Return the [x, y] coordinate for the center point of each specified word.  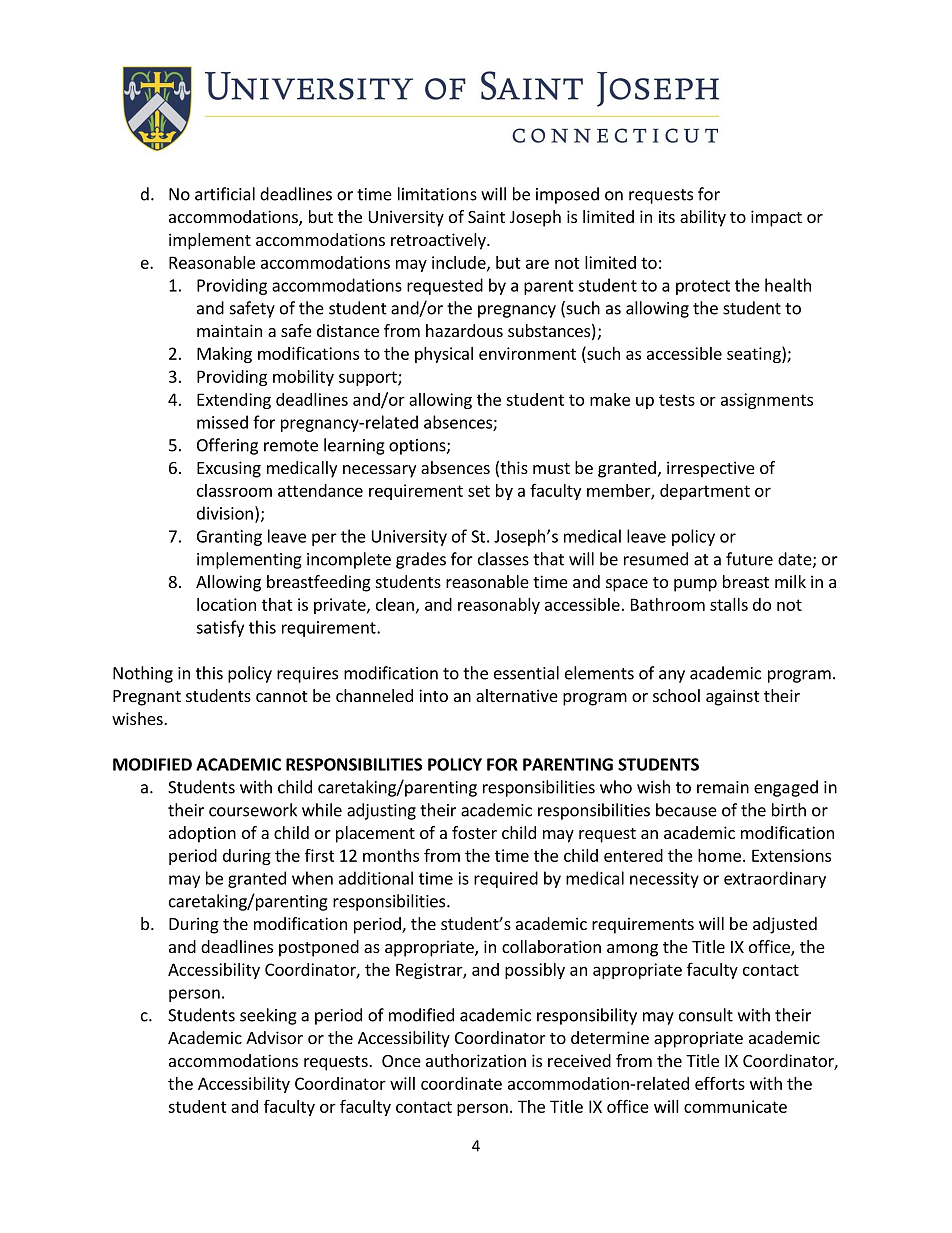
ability [703, 218]
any [672, 676]
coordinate [461, 1083]
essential [526, 673]
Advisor [274, 1037]
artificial [225, 194]
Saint [486, 216]
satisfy [220, 628]
